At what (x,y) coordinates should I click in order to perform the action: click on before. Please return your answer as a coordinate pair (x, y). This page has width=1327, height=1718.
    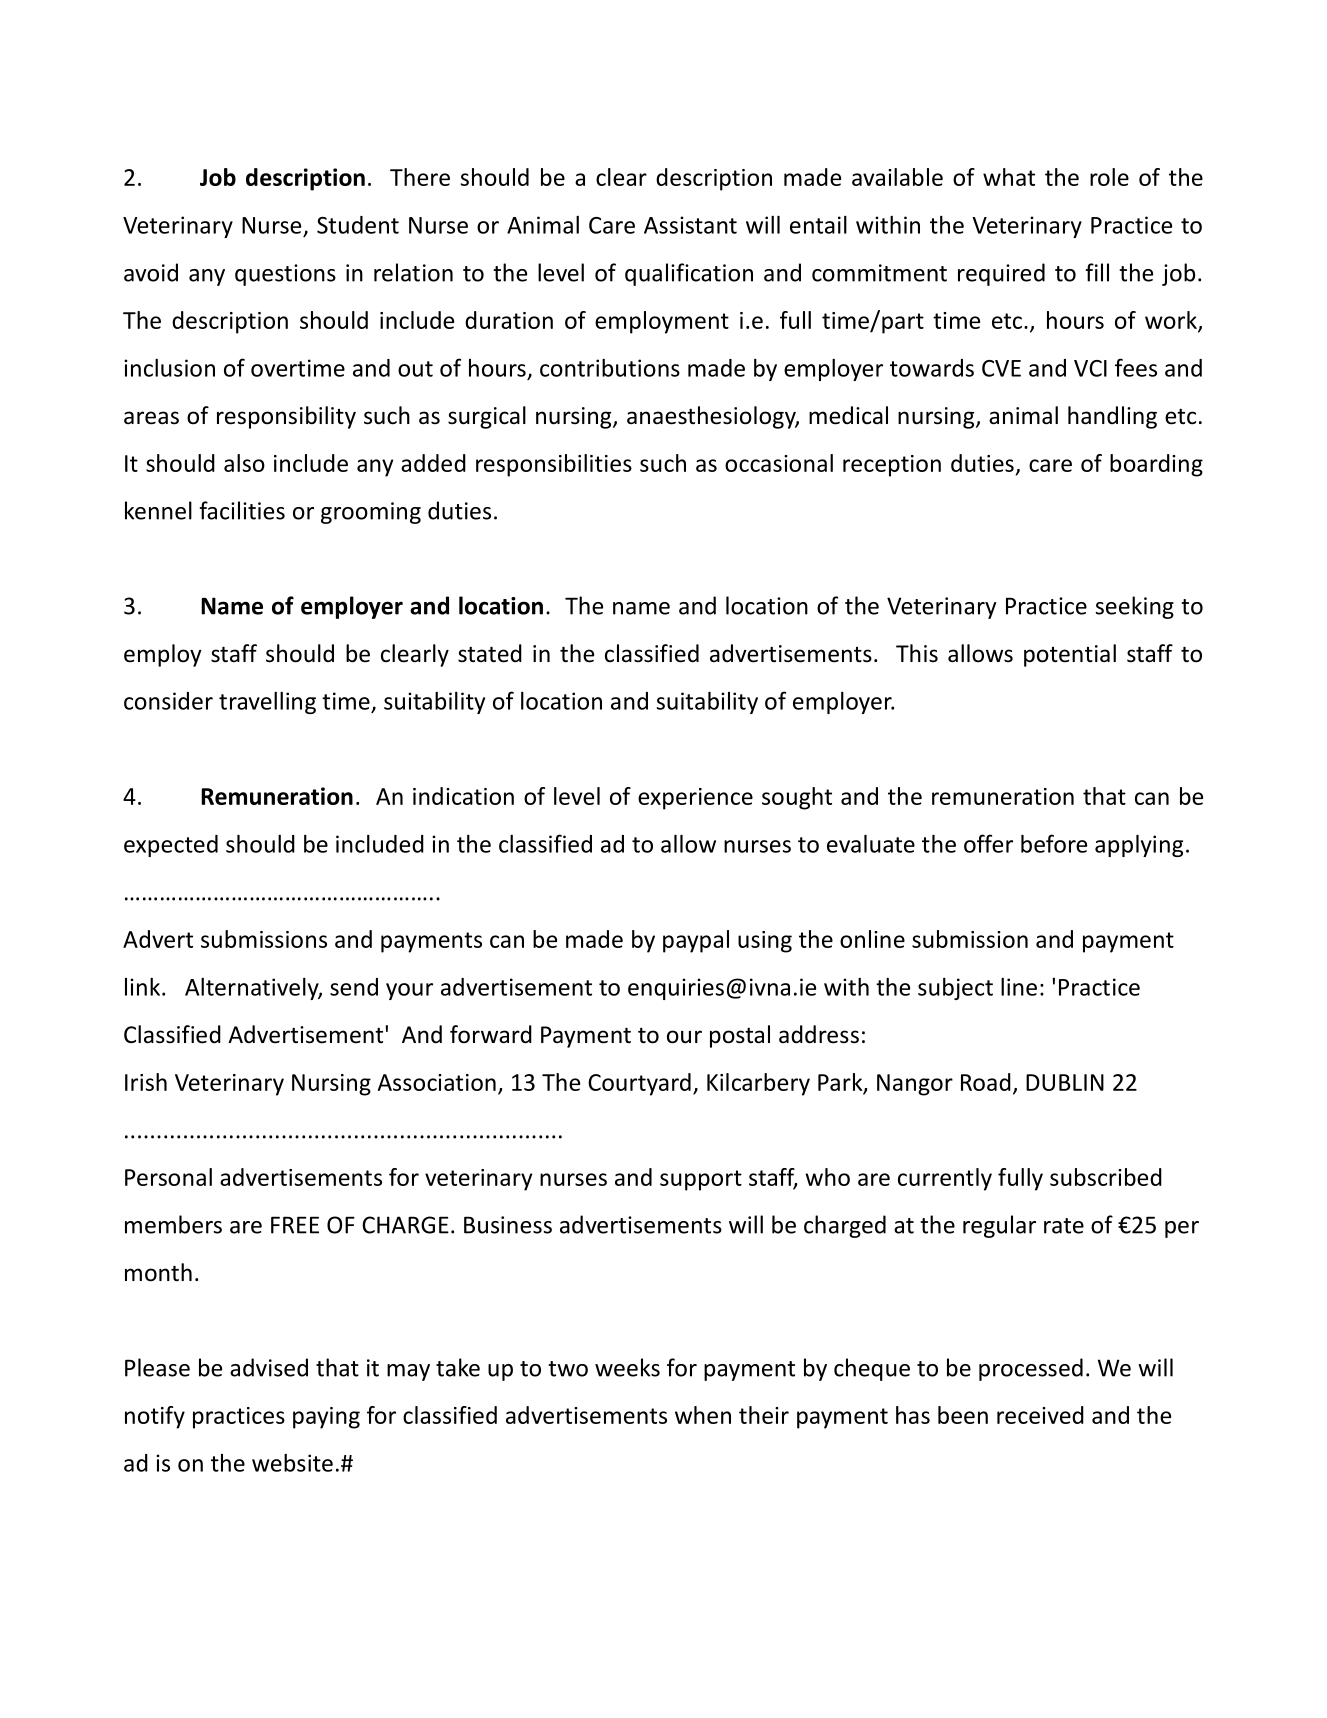
    Looking at the image, I should click on (1054, 843).
